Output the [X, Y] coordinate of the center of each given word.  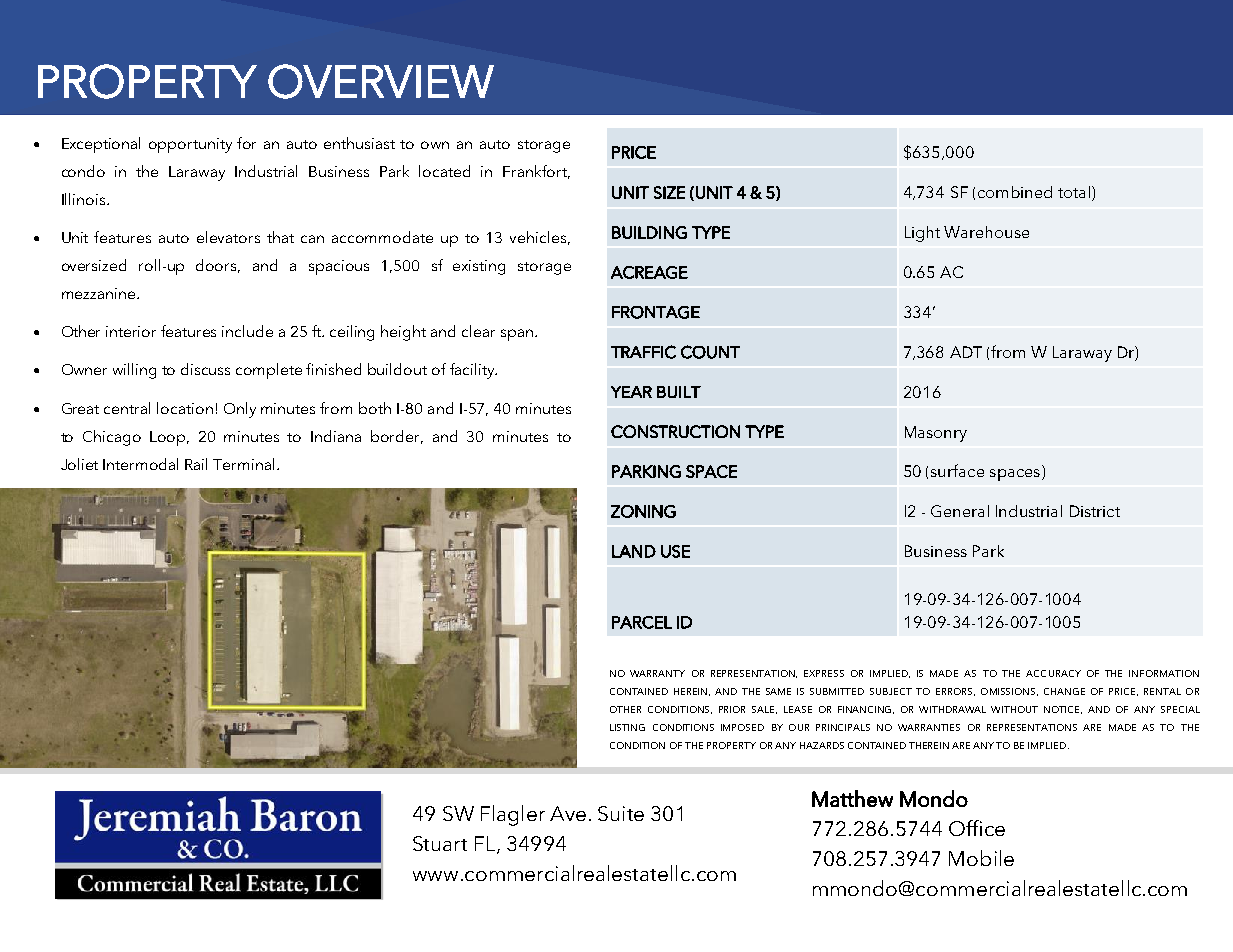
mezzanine [100, 293]
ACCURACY [1053, 673]
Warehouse [986, 232]
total [1074, 192]
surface [957, 470]
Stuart [440, 843]
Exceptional [101, 145]
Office [977, 828]
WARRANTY [657, 673]
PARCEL [642, 622]
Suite [621, 813]
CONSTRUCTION [675, 431]
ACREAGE [649, 272]
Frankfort [536, 172]
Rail [196, 464]
